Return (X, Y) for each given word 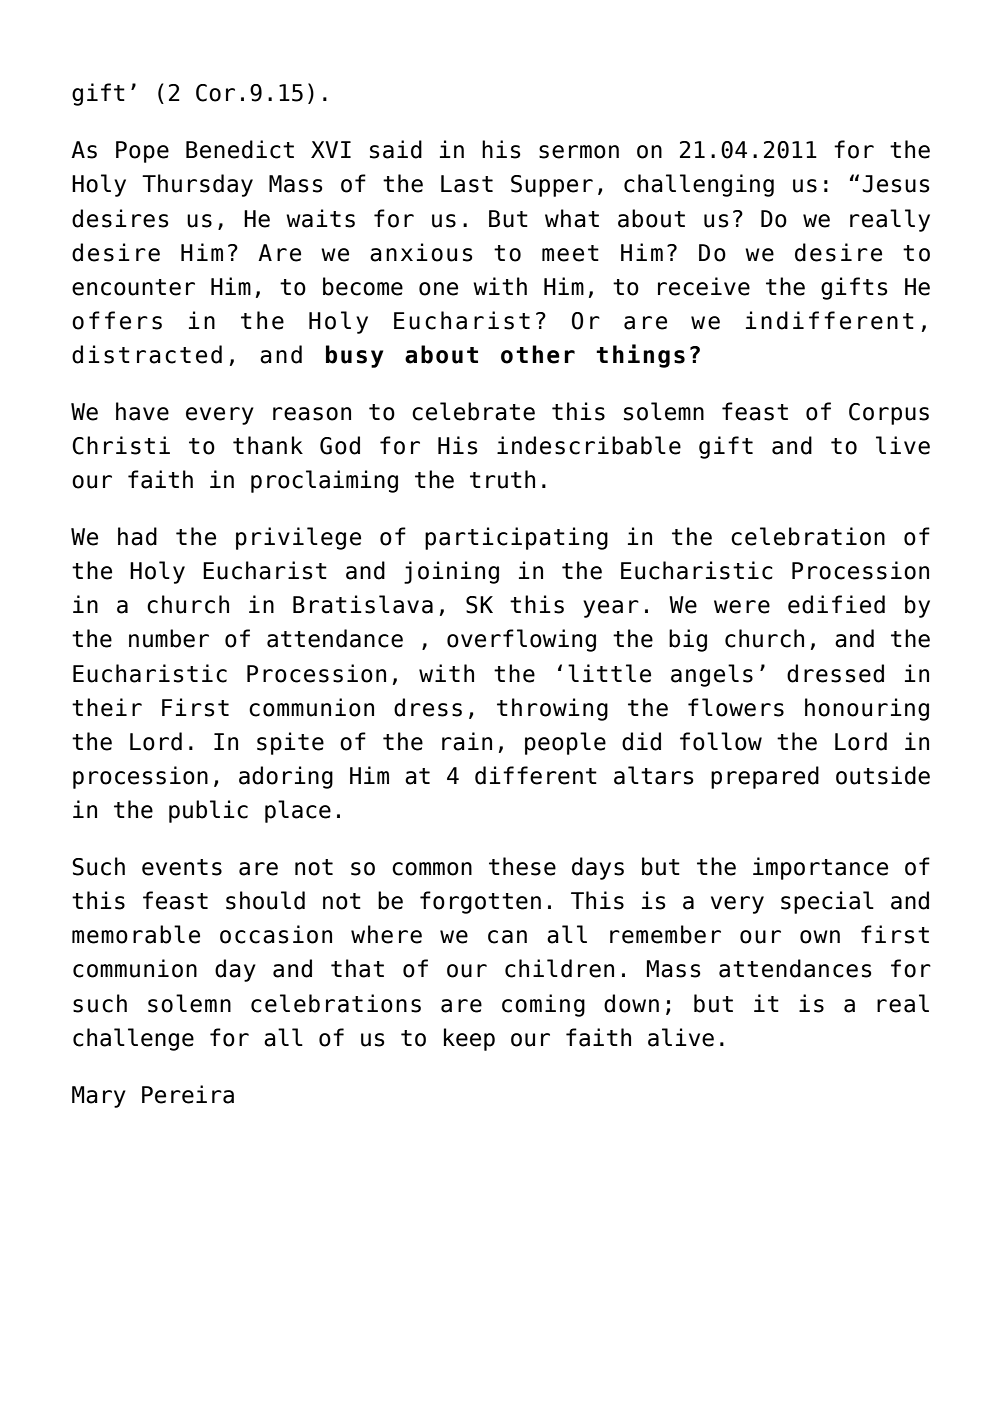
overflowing (521, 640)
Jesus (896, 184)
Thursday (197, 185)
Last (467, 184)
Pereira (188, 1094)
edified (836, 604)
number (169, 638)
